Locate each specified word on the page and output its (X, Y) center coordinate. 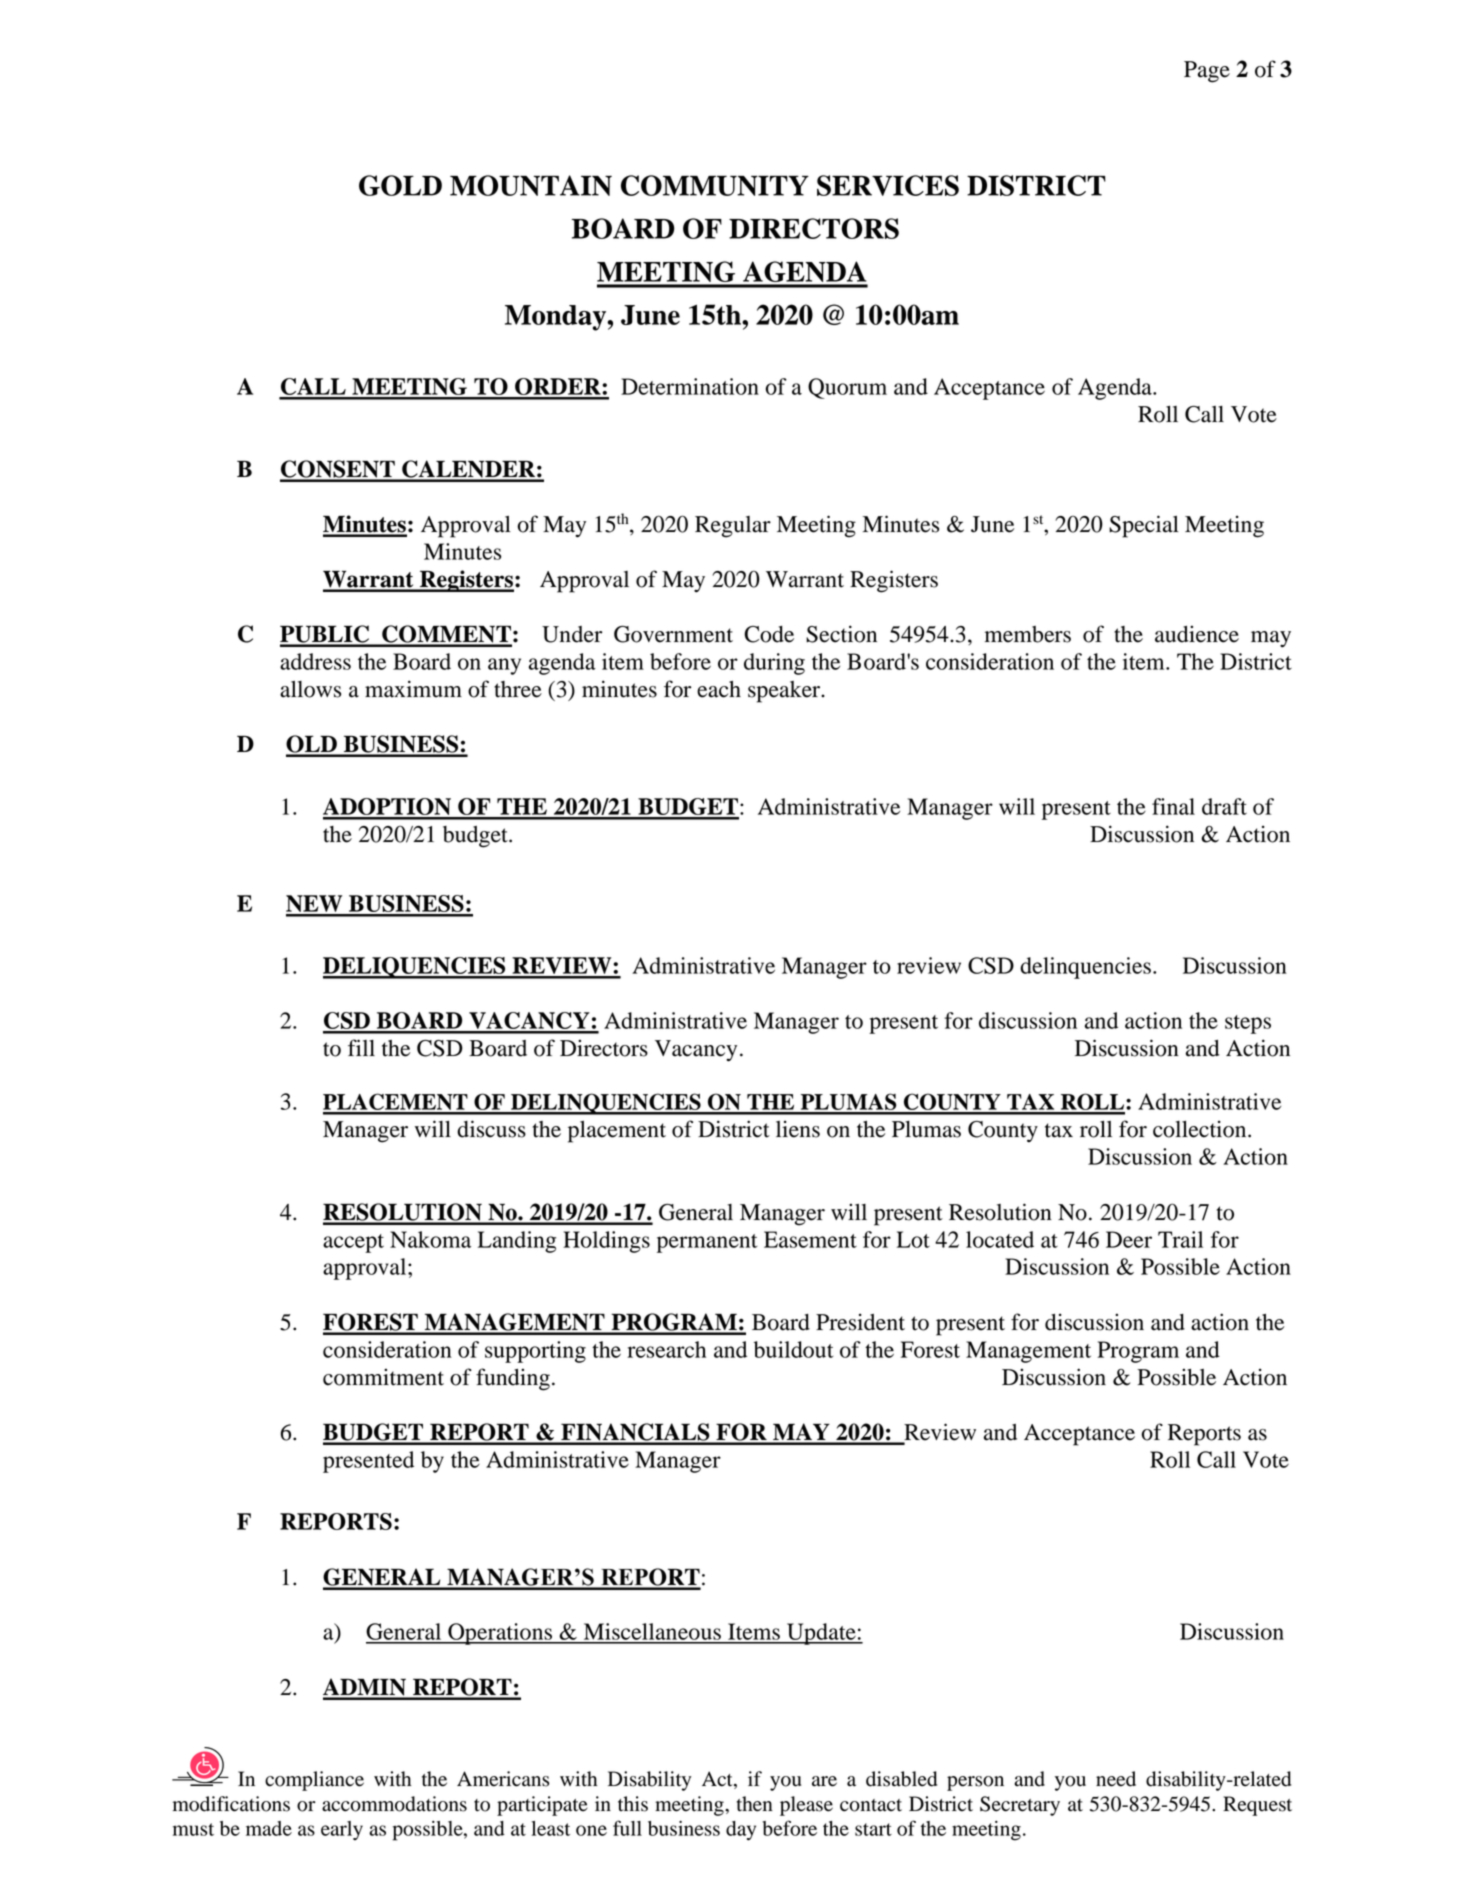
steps (1248, 1024)
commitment (383, 1377)
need (1116, 1779)
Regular (733, 527)
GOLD (400, 185)
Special (1144, 526)
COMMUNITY (715, 185)
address (315, 661)
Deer (1129, 1239)
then (755, 1804)
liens (798, 1129)
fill (361, 1047)
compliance (314, 1781)
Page (1207, 72)
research (666, 1349)
